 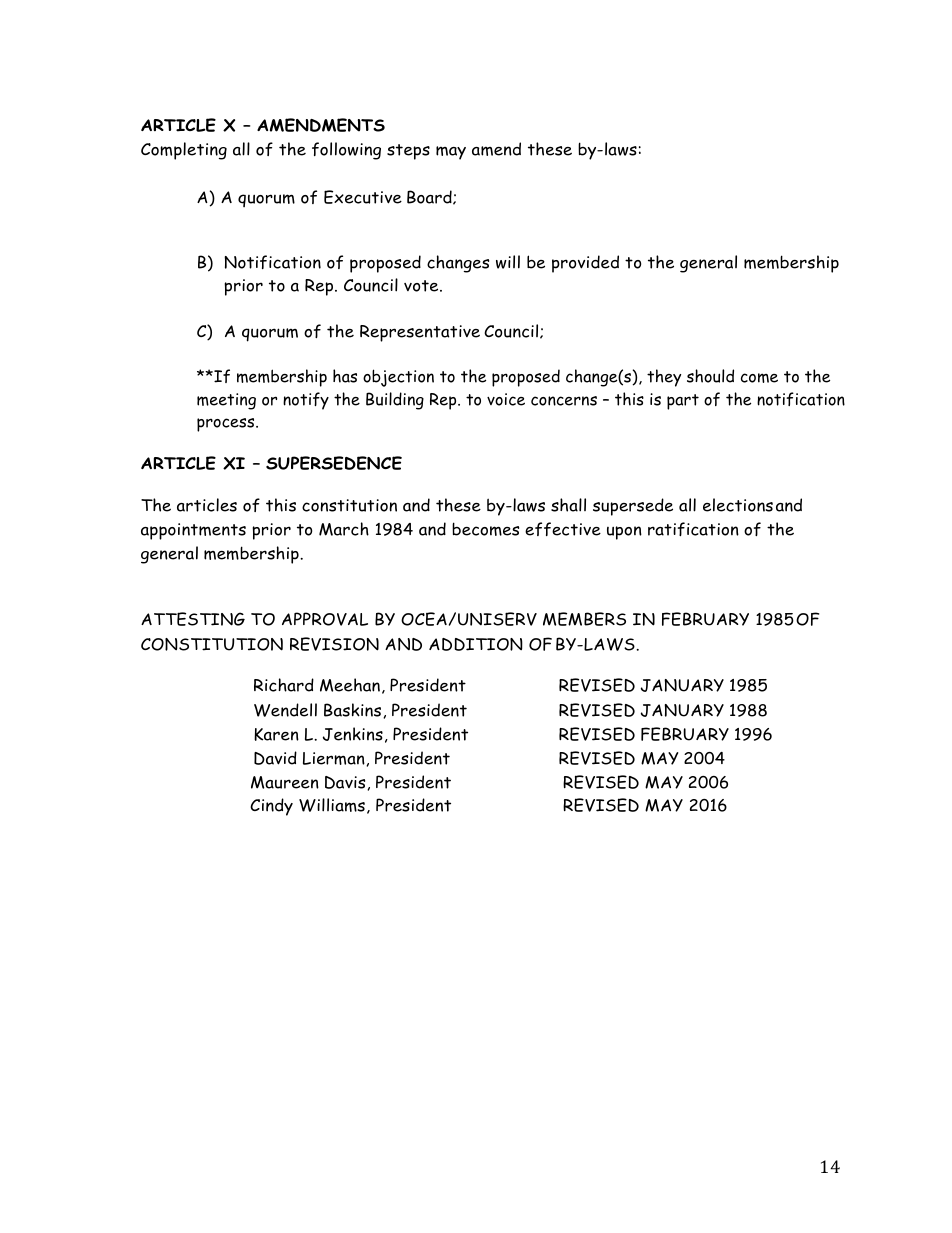 What do you see at coordinates (227, 425) in the screenshot?
I see `process` at bounding box center [227, 425].
